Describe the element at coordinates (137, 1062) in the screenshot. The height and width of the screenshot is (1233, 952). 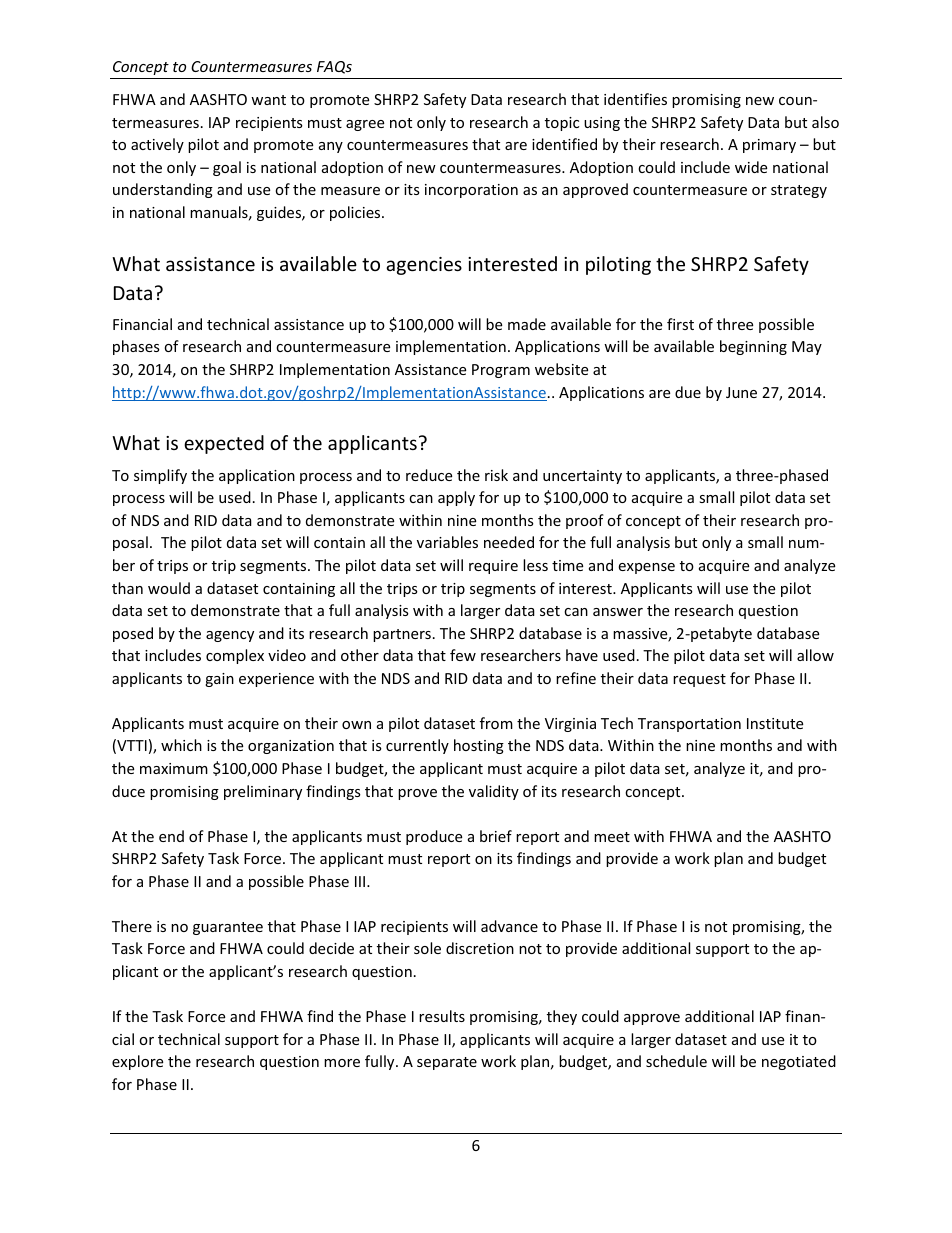
I see `explore` at that location.
